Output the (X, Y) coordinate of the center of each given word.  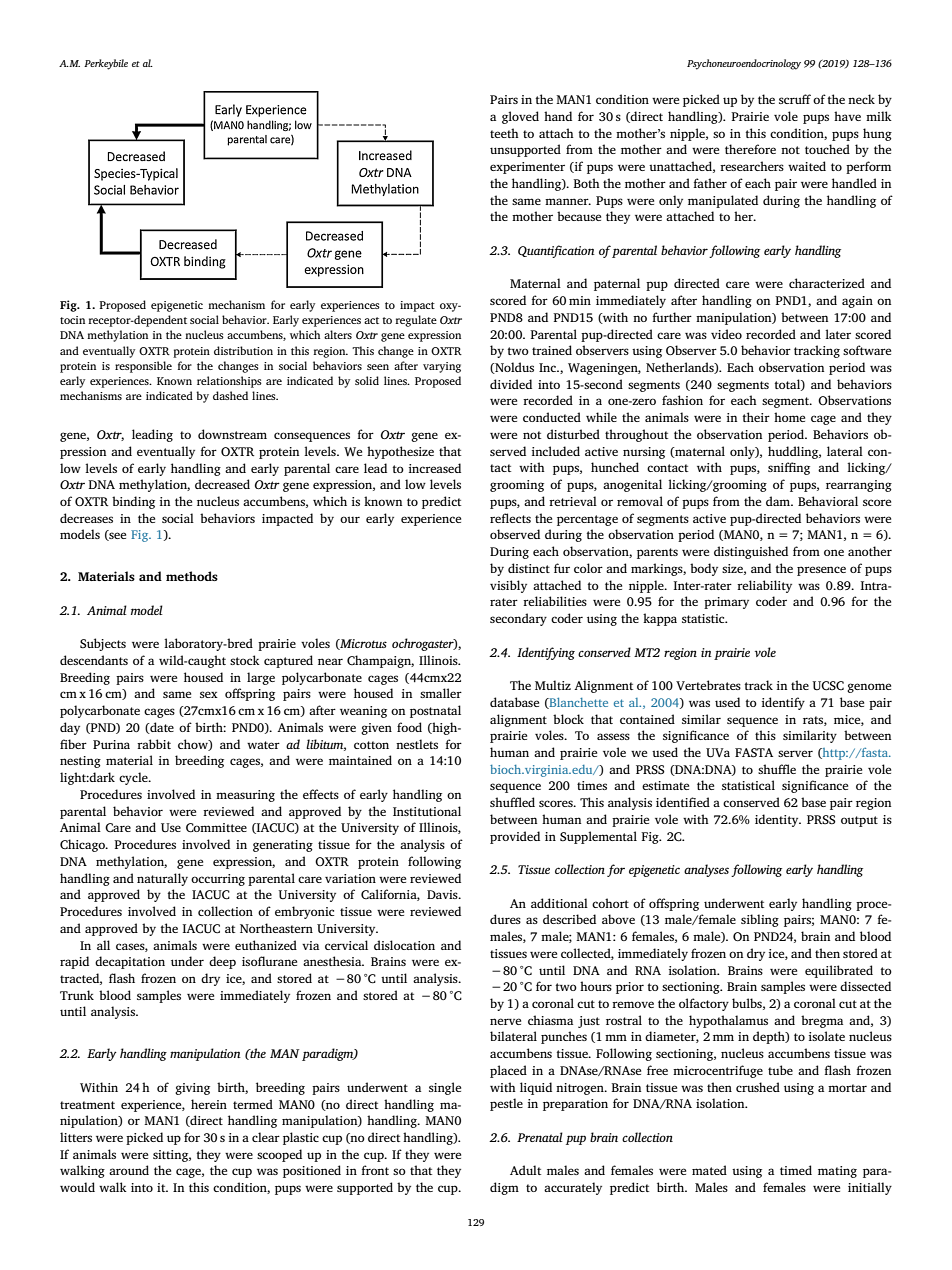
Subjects (103, 644)
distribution (243, 350)
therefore (750, 149)
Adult (525, 1170)
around (129, 1170)
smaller (441, 693)
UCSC (828, 686)
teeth (504, 133)
